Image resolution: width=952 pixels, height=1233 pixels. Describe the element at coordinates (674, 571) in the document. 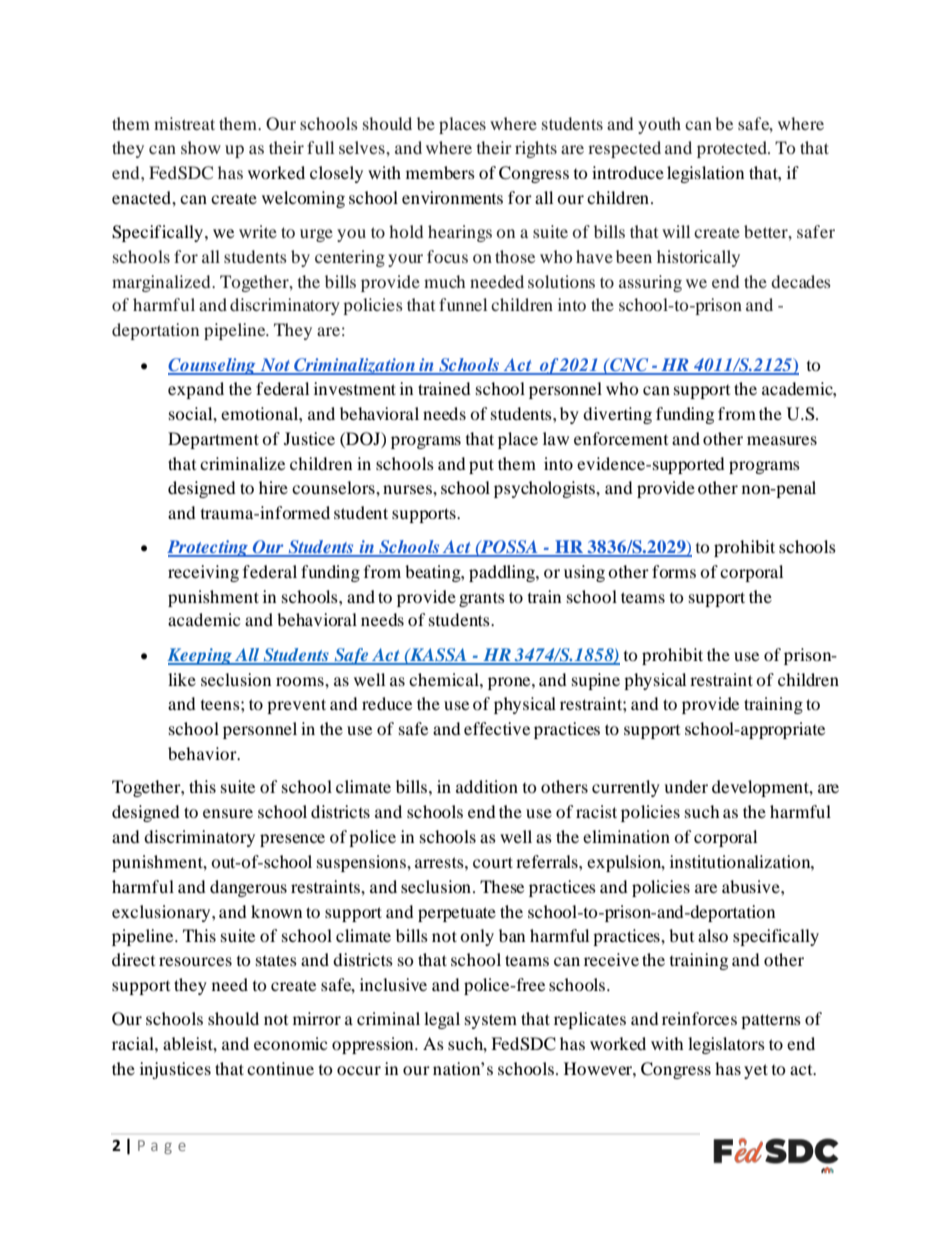

I see `forms` at that location.
